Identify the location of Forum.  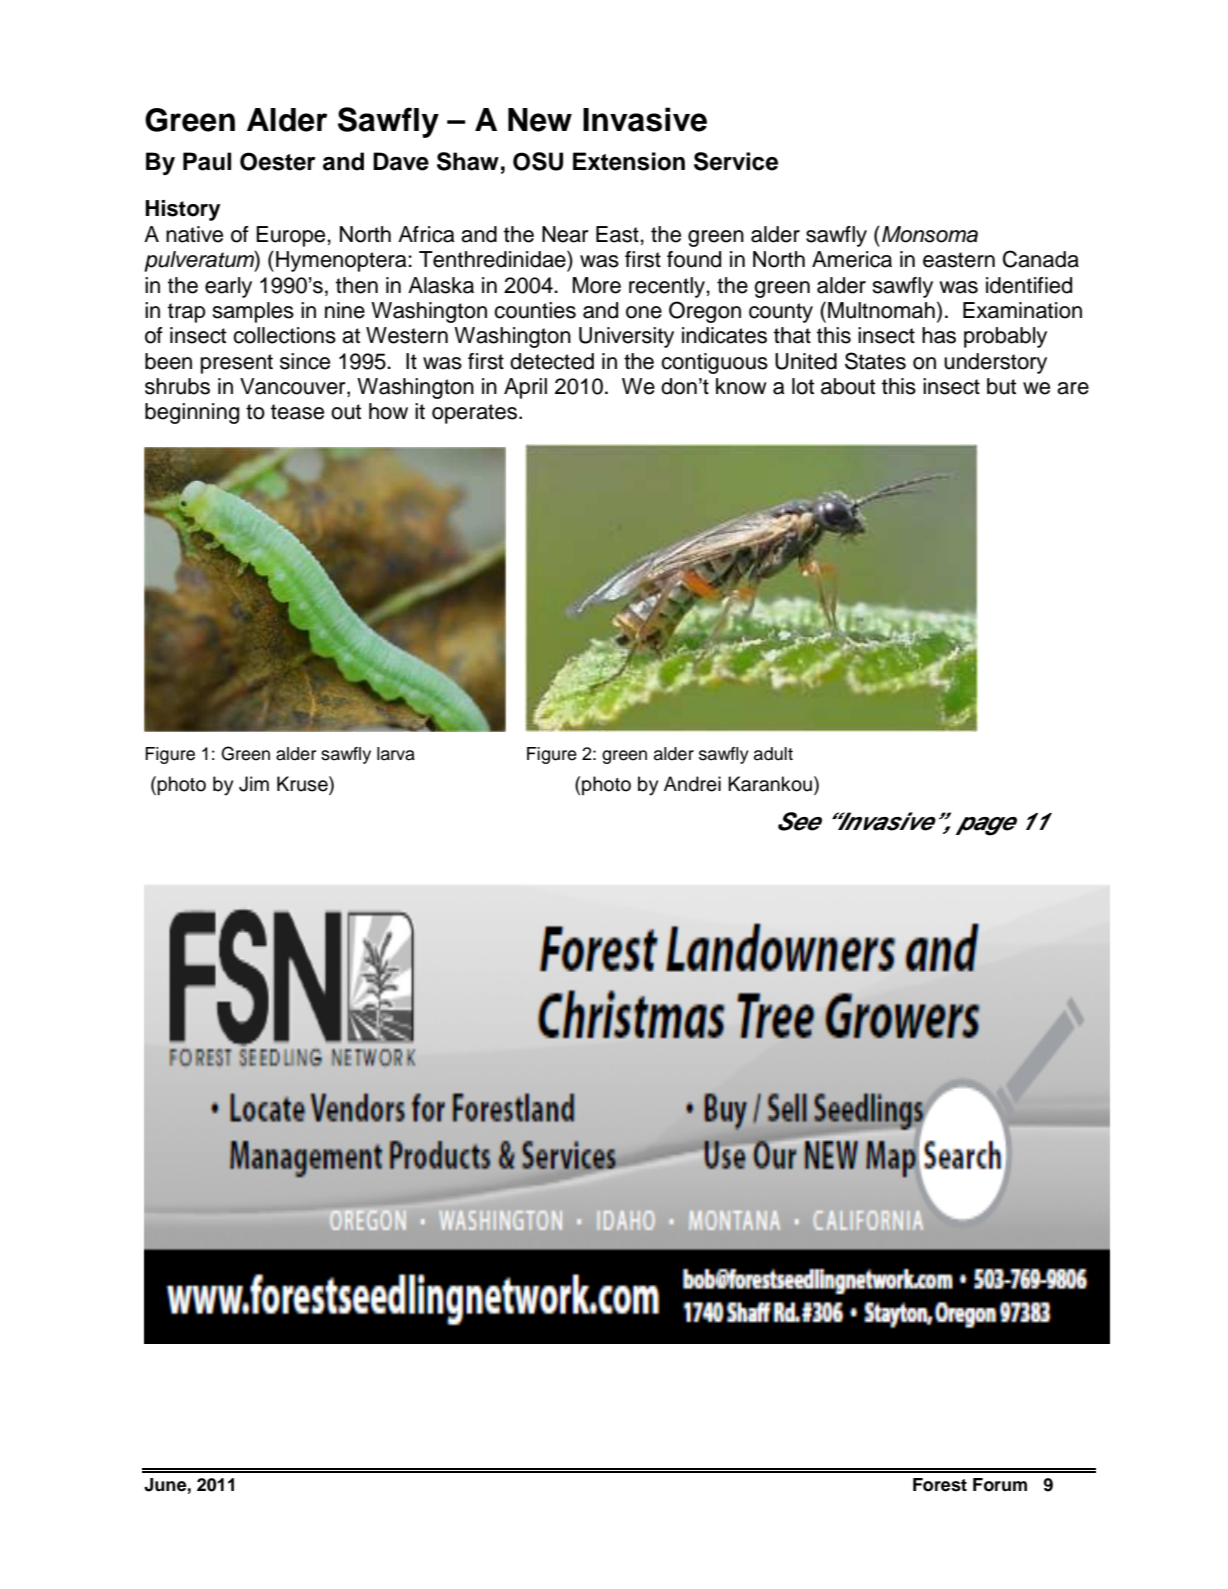
(1000, 1485).
